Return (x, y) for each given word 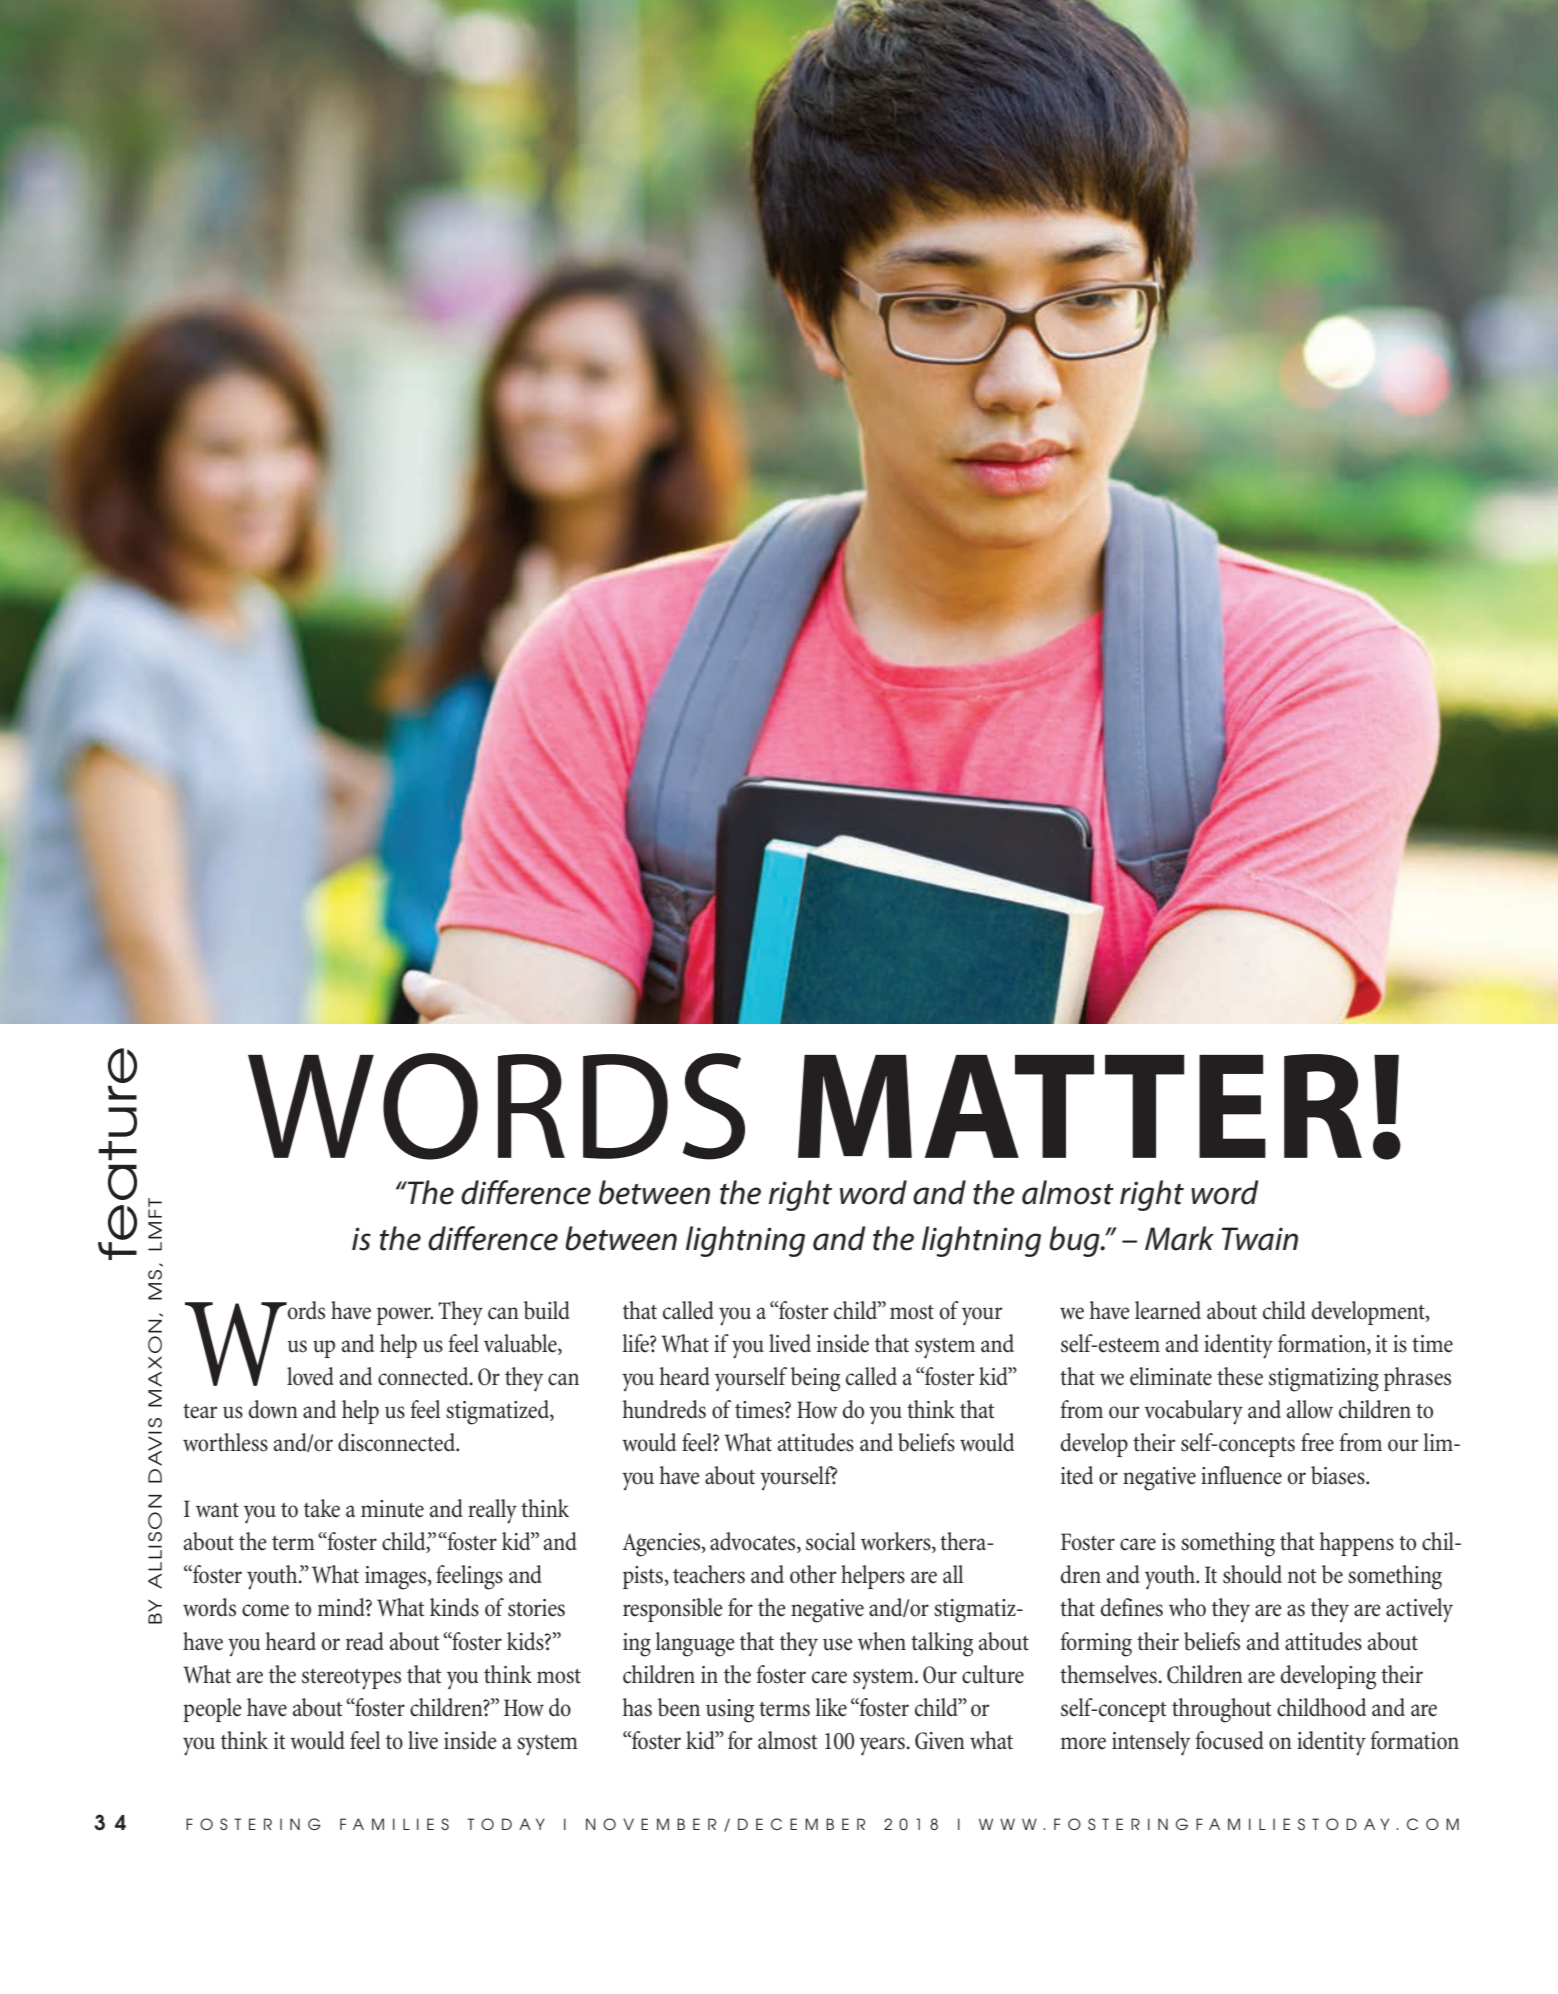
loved (310, 1376)
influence (1241, 1475)
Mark (1179, 1238)
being (815, 1379)
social (831, 1541)
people (212, 1710)
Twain (1260, 1239)
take (322, 1508)
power (405, 1316)
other (813, 1574)
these (1240, 1376)
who (1187, 1607)
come (265, 1610)
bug (1075, 1241)
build (547, 1310)
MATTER (1080, 1106)
